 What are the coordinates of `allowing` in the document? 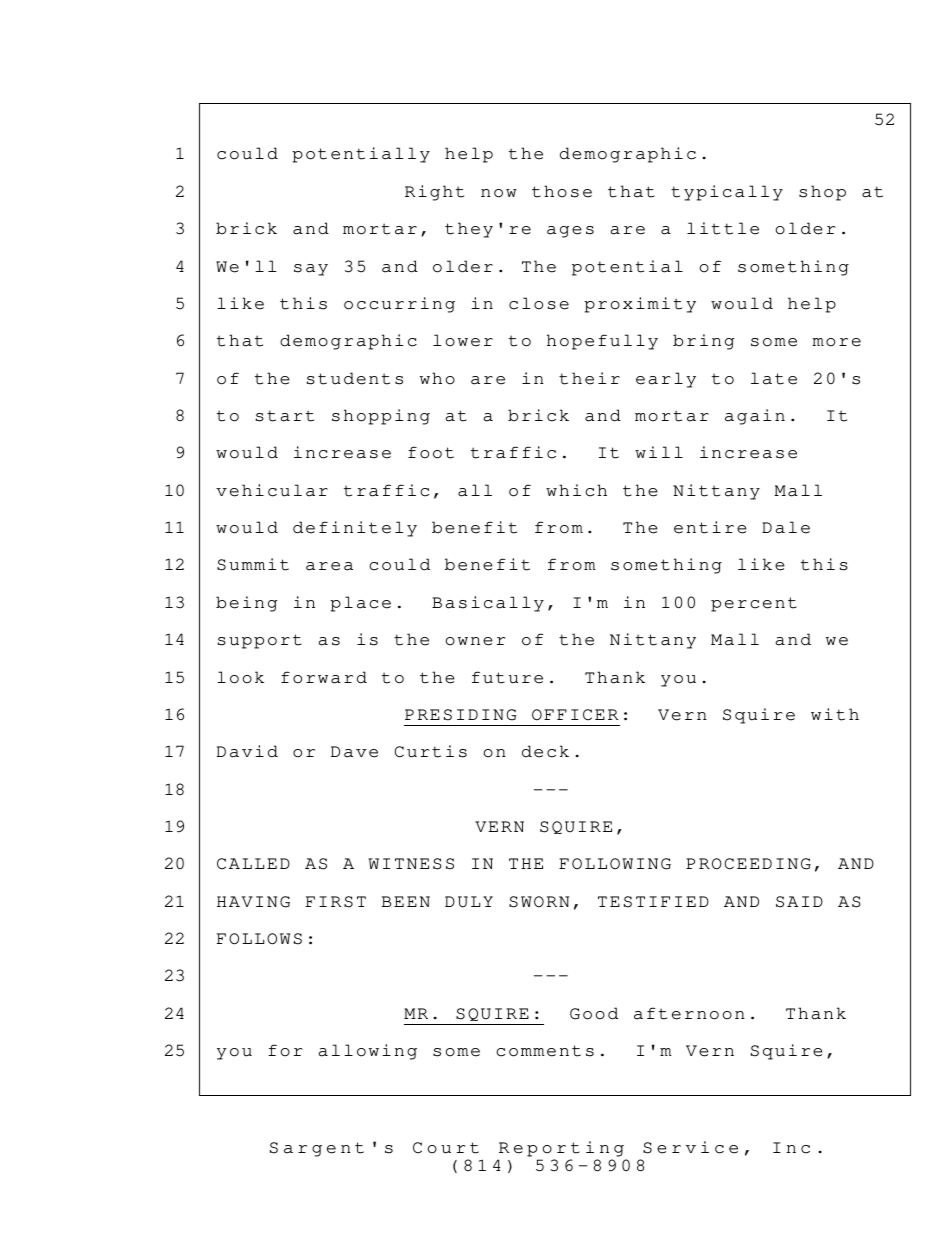 It's located at (368, 1052).
